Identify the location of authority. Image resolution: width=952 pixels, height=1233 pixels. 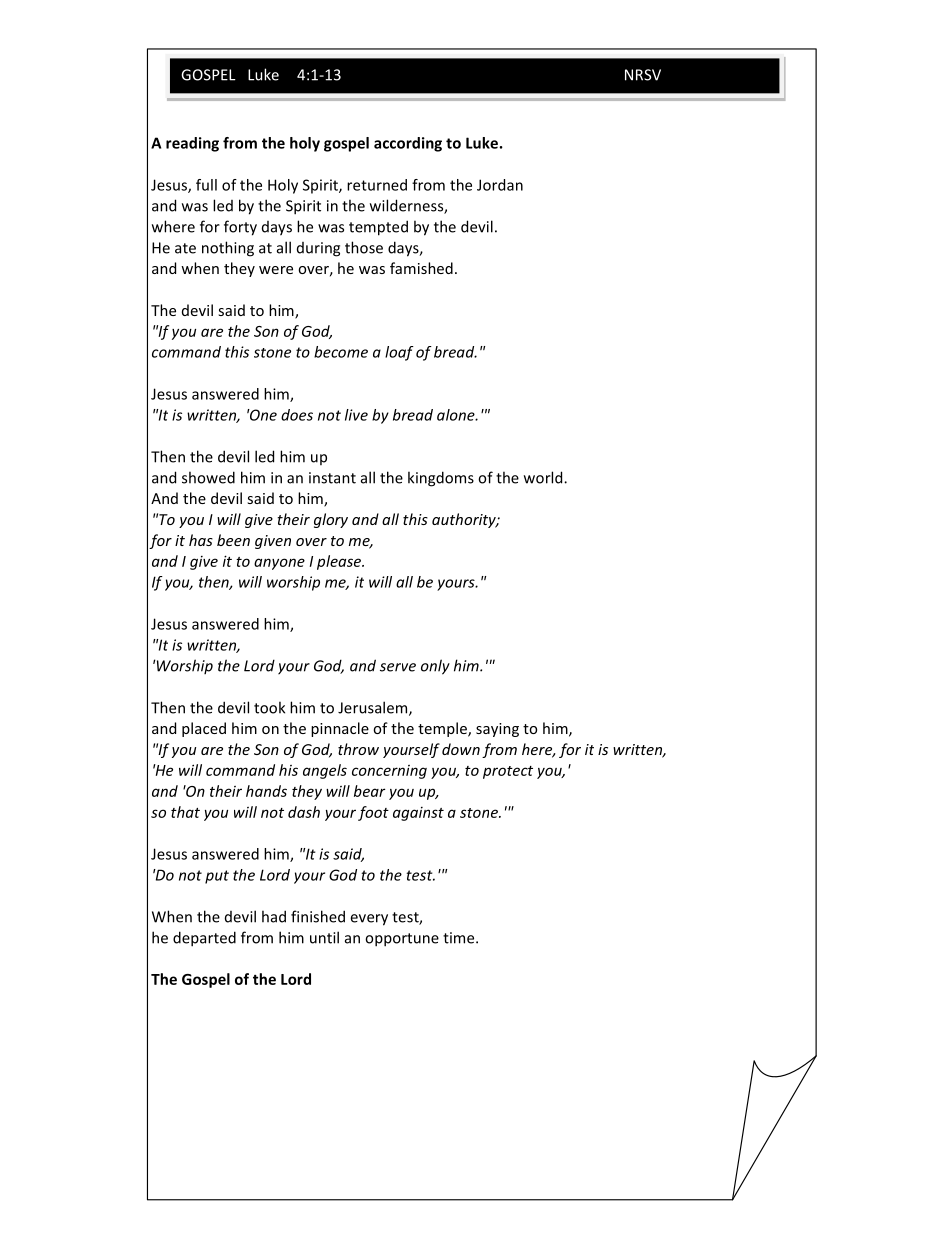
(465, 520).
